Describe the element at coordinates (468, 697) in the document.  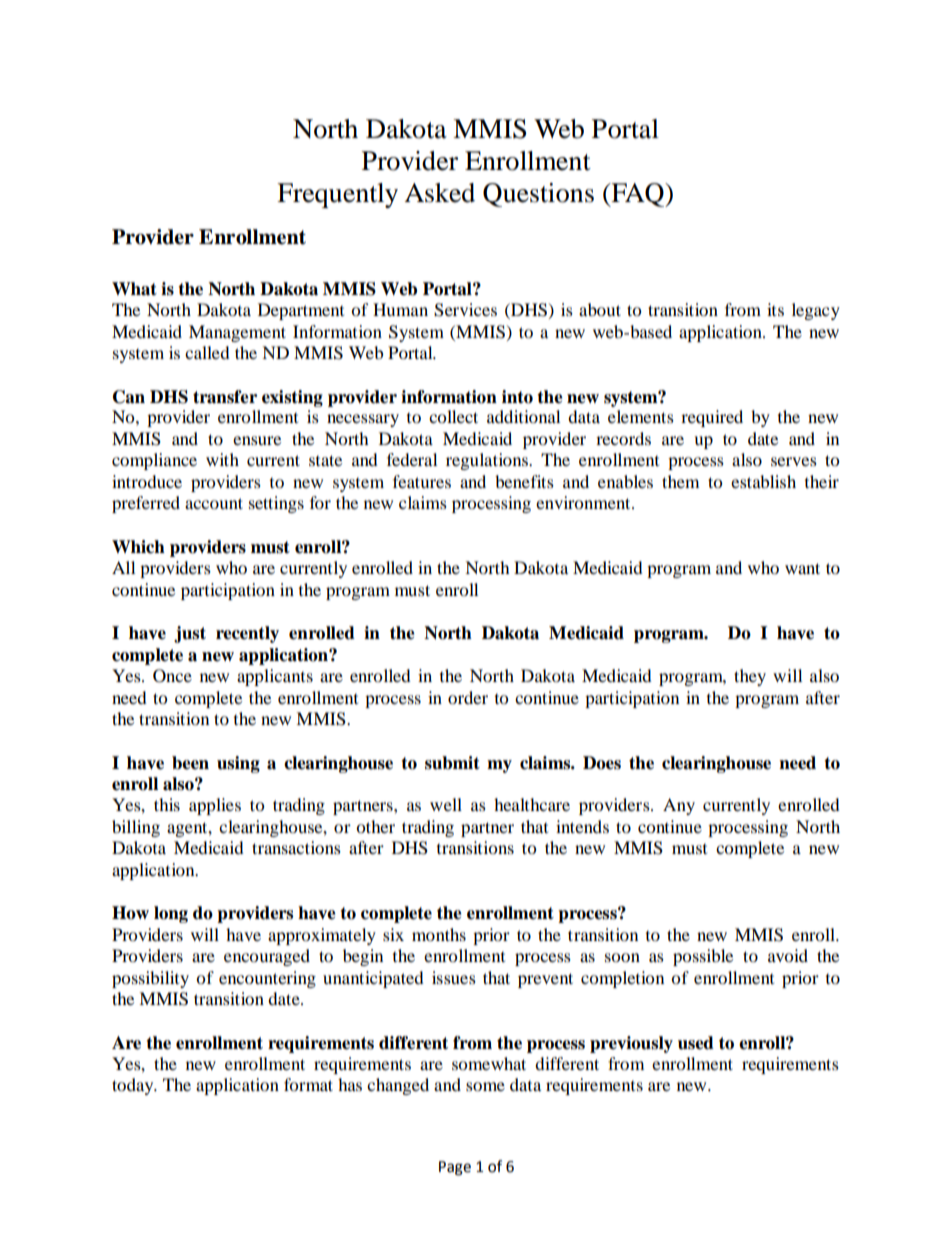
I see `order` at that location.
